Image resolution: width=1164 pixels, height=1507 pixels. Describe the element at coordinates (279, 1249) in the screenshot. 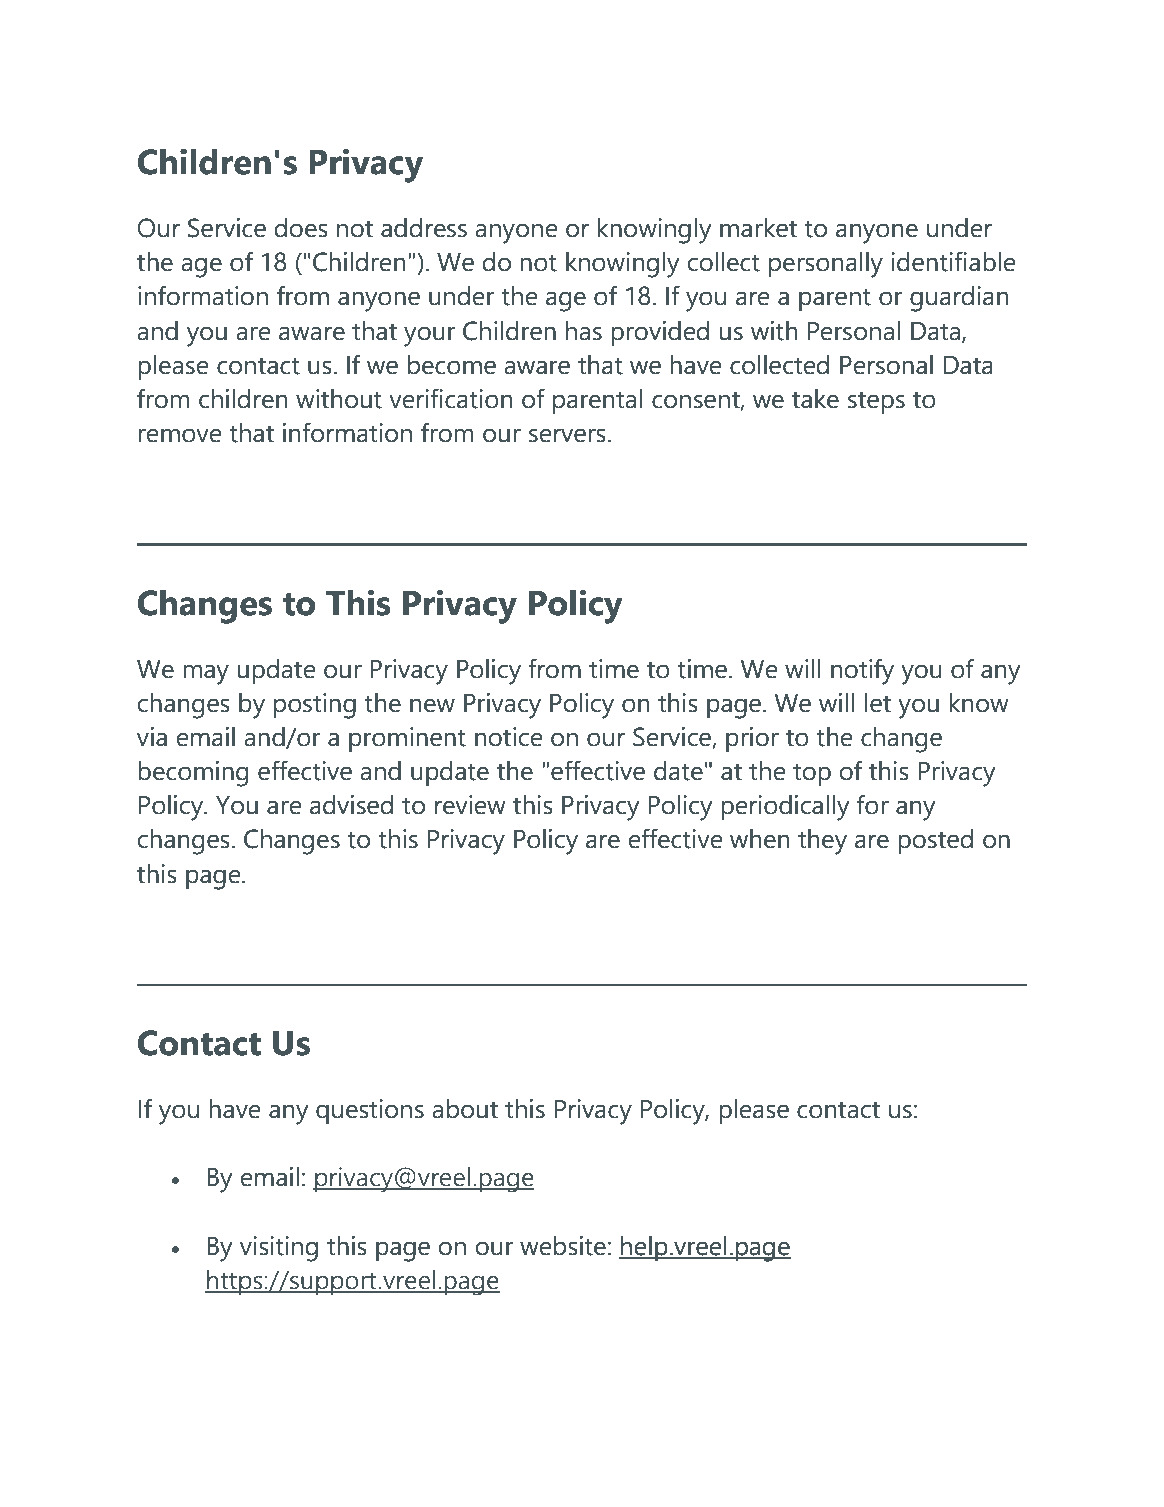

I see `visiting` at that location.
